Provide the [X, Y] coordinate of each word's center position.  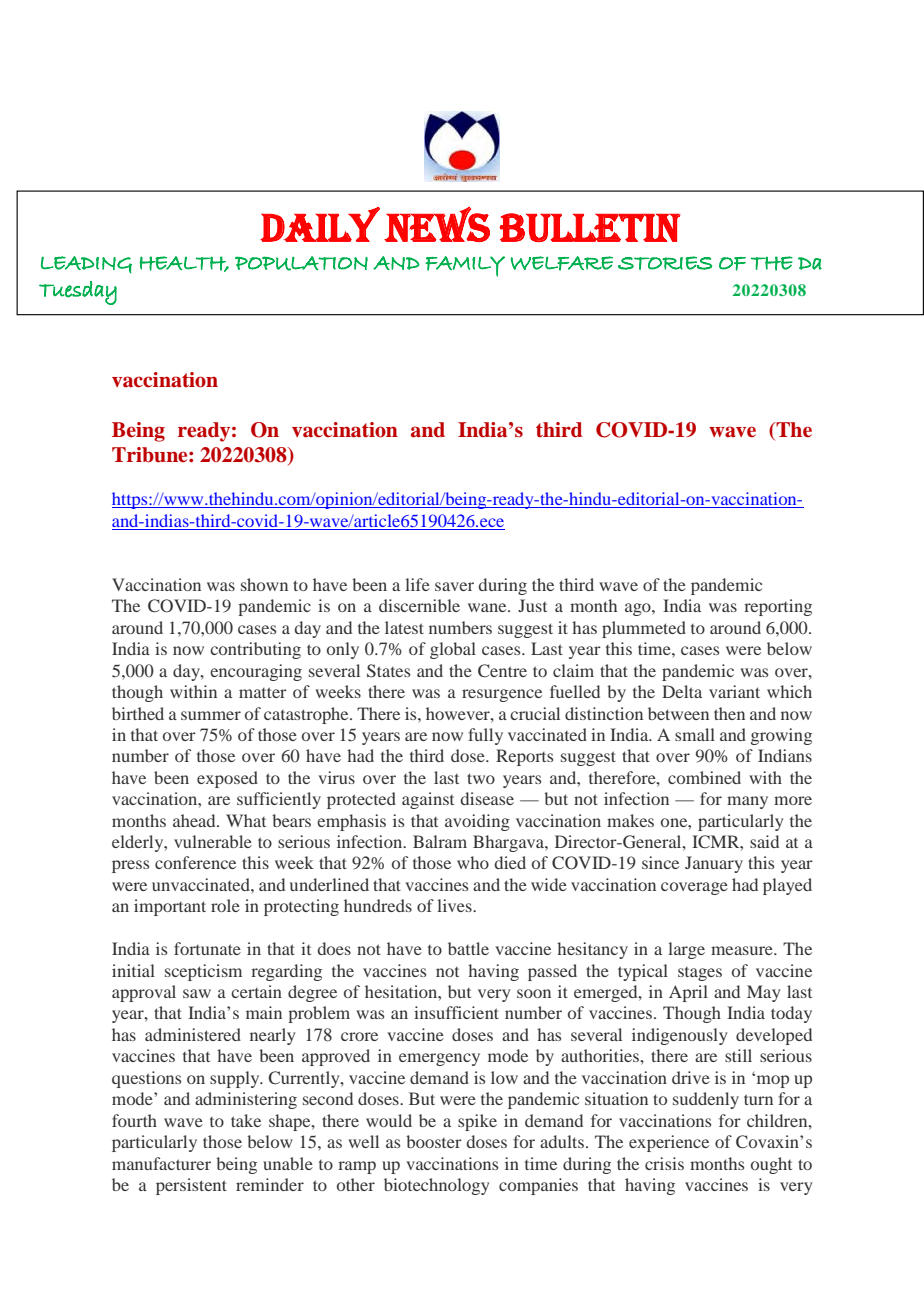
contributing [255, 650]
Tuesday [78, 293]
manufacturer [161, 1163]
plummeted [644, 629]
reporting [778, 607]
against [428, 800]
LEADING [86, 265]
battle [468, 948]
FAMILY [465, 266]
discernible [419, 605]
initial [133, 970]
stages [700, 974]
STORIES [665, 263]
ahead [195, 820]
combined [704, 777]
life [417, 584]
